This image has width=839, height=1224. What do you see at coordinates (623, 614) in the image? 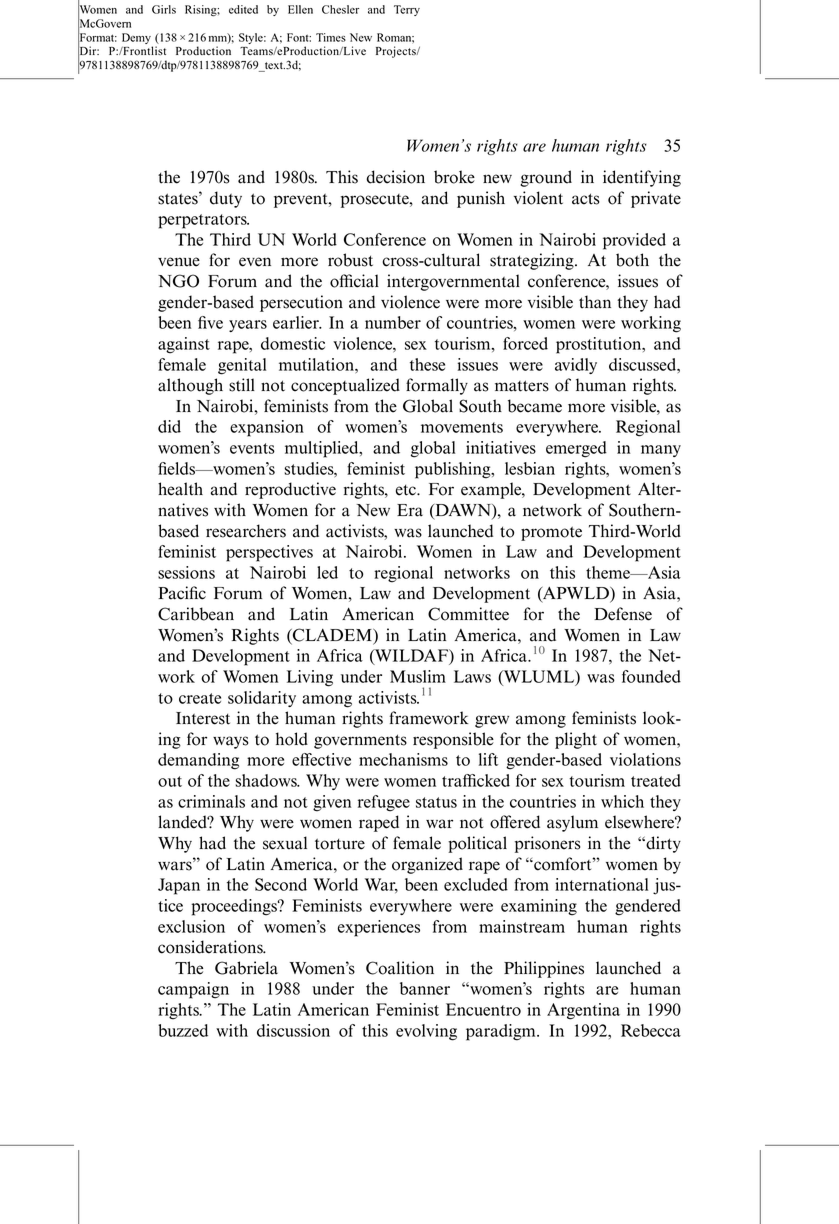
I see `Defense` at bounding box center [623, 614].
